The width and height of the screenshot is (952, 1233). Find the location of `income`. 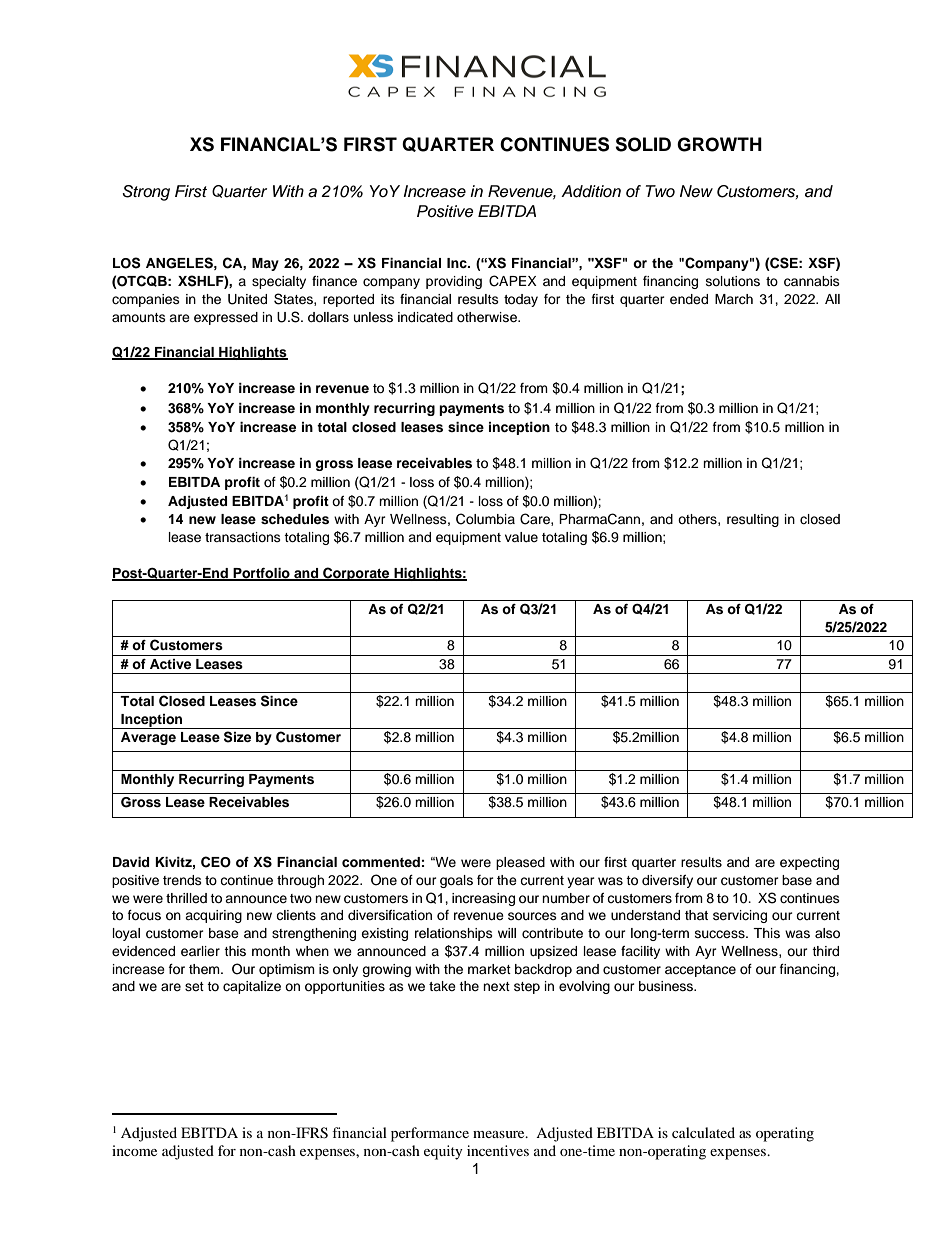

income is located at coordinates (134, 1150).
